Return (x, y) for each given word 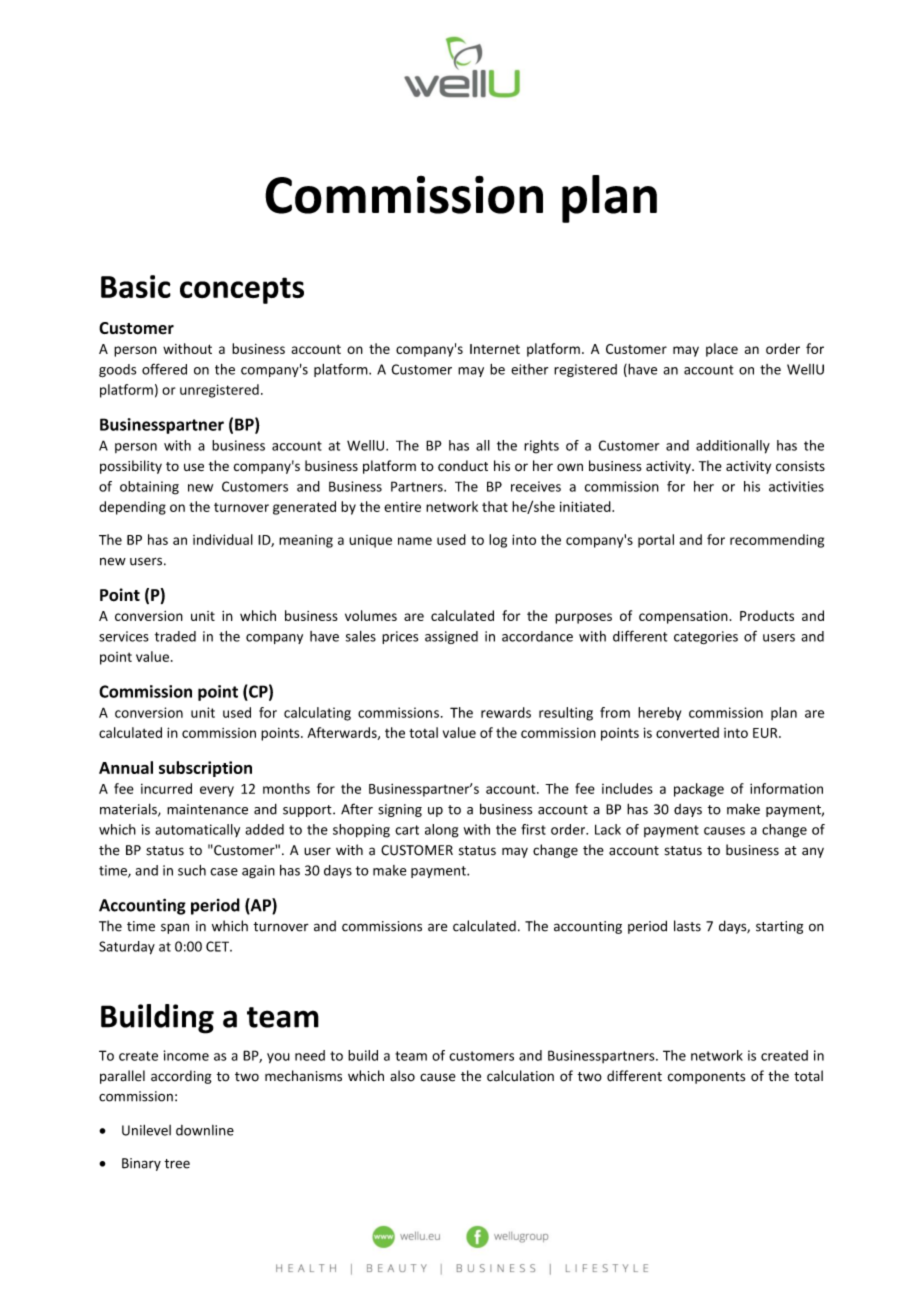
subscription (205, 769)
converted (687, 732)
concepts (242, 290)
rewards (506, 712)
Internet (495, 349)
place (722, 350)
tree (177, 1164)
